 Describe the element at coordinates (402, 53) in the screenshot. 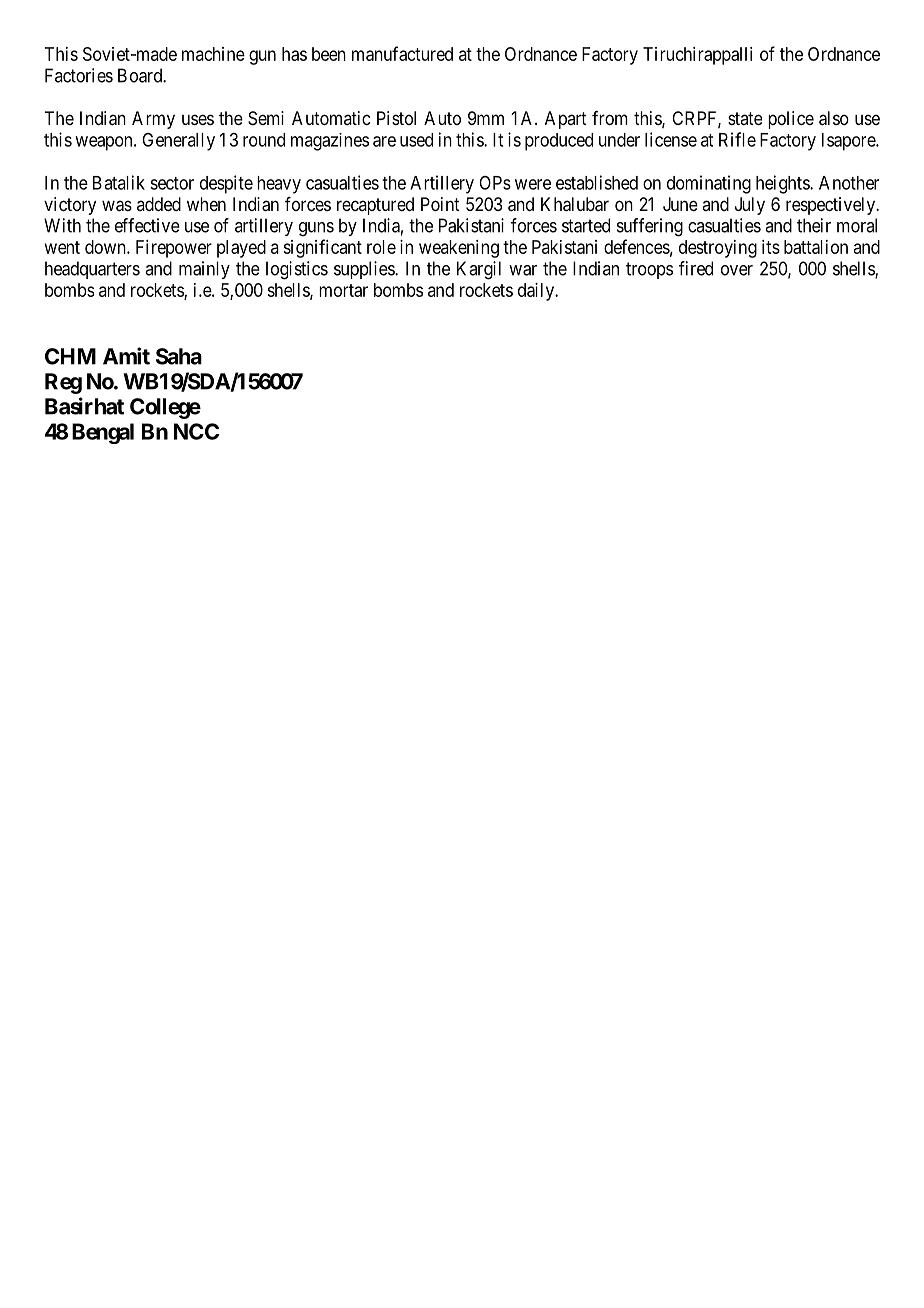

I see `manufactured` at that location.
